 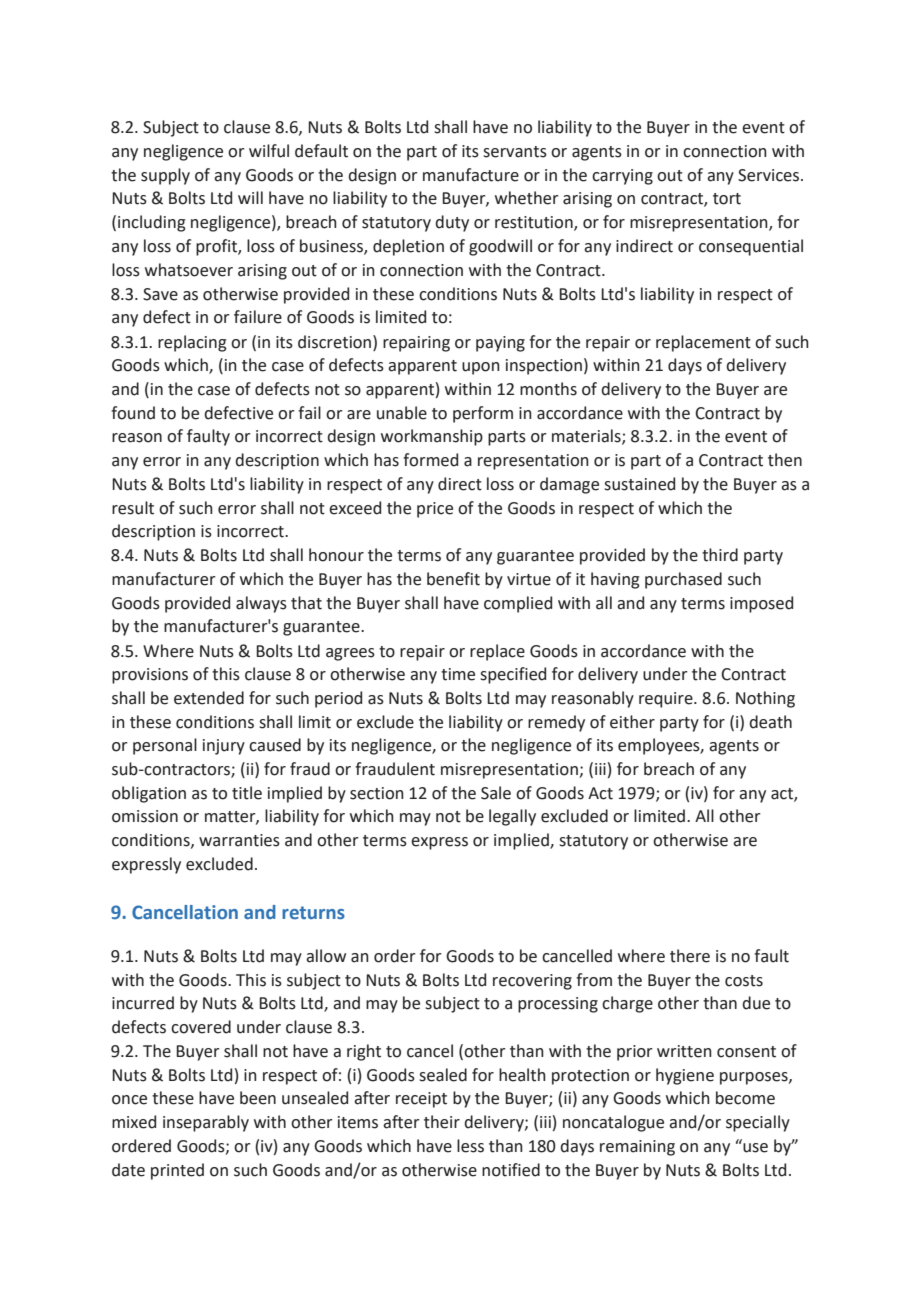 I want to click on tort, so click(x=727, y=199).
